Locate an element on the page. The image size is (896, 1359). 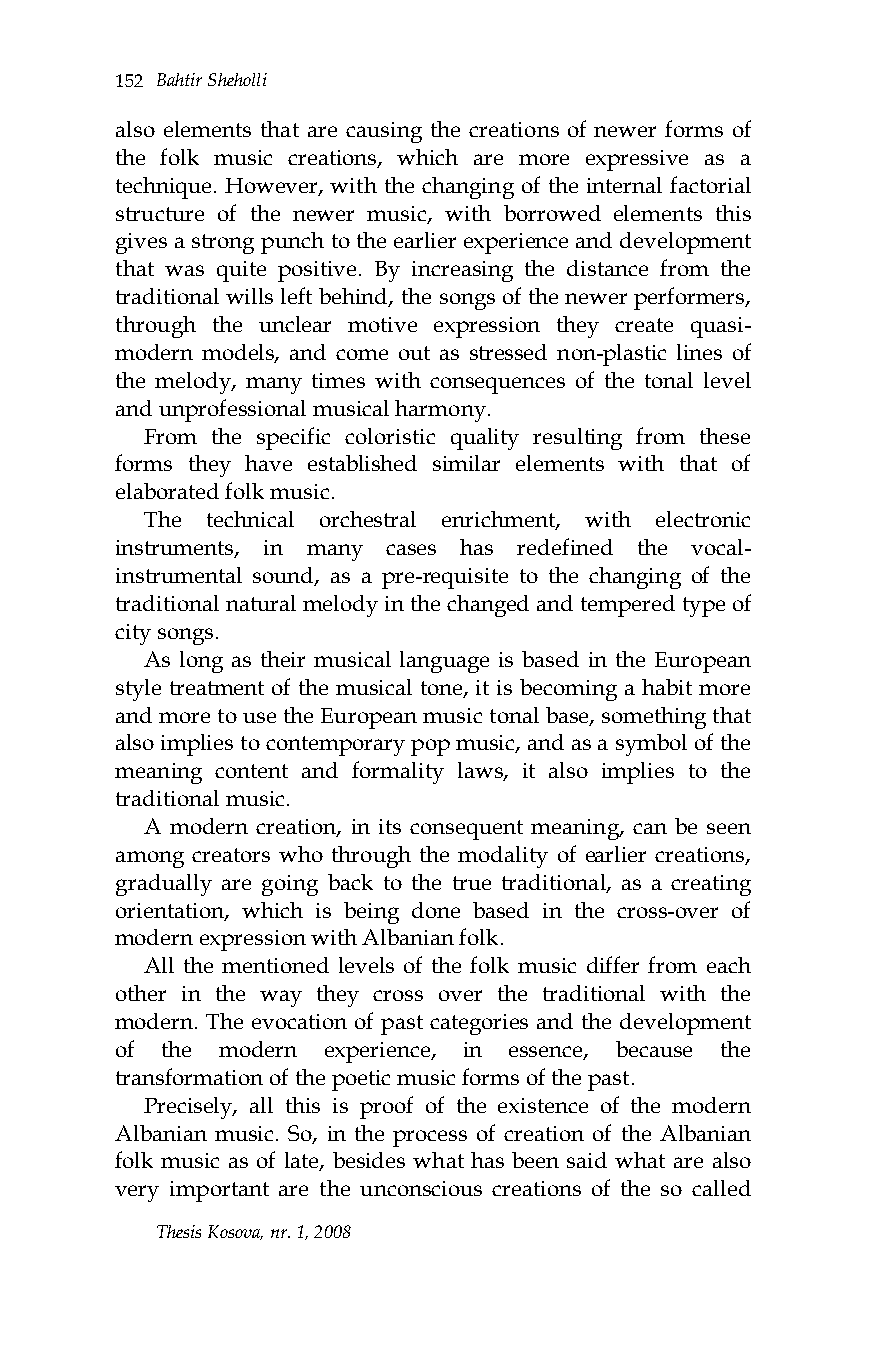
cases is located at coordinates (411, 549).
